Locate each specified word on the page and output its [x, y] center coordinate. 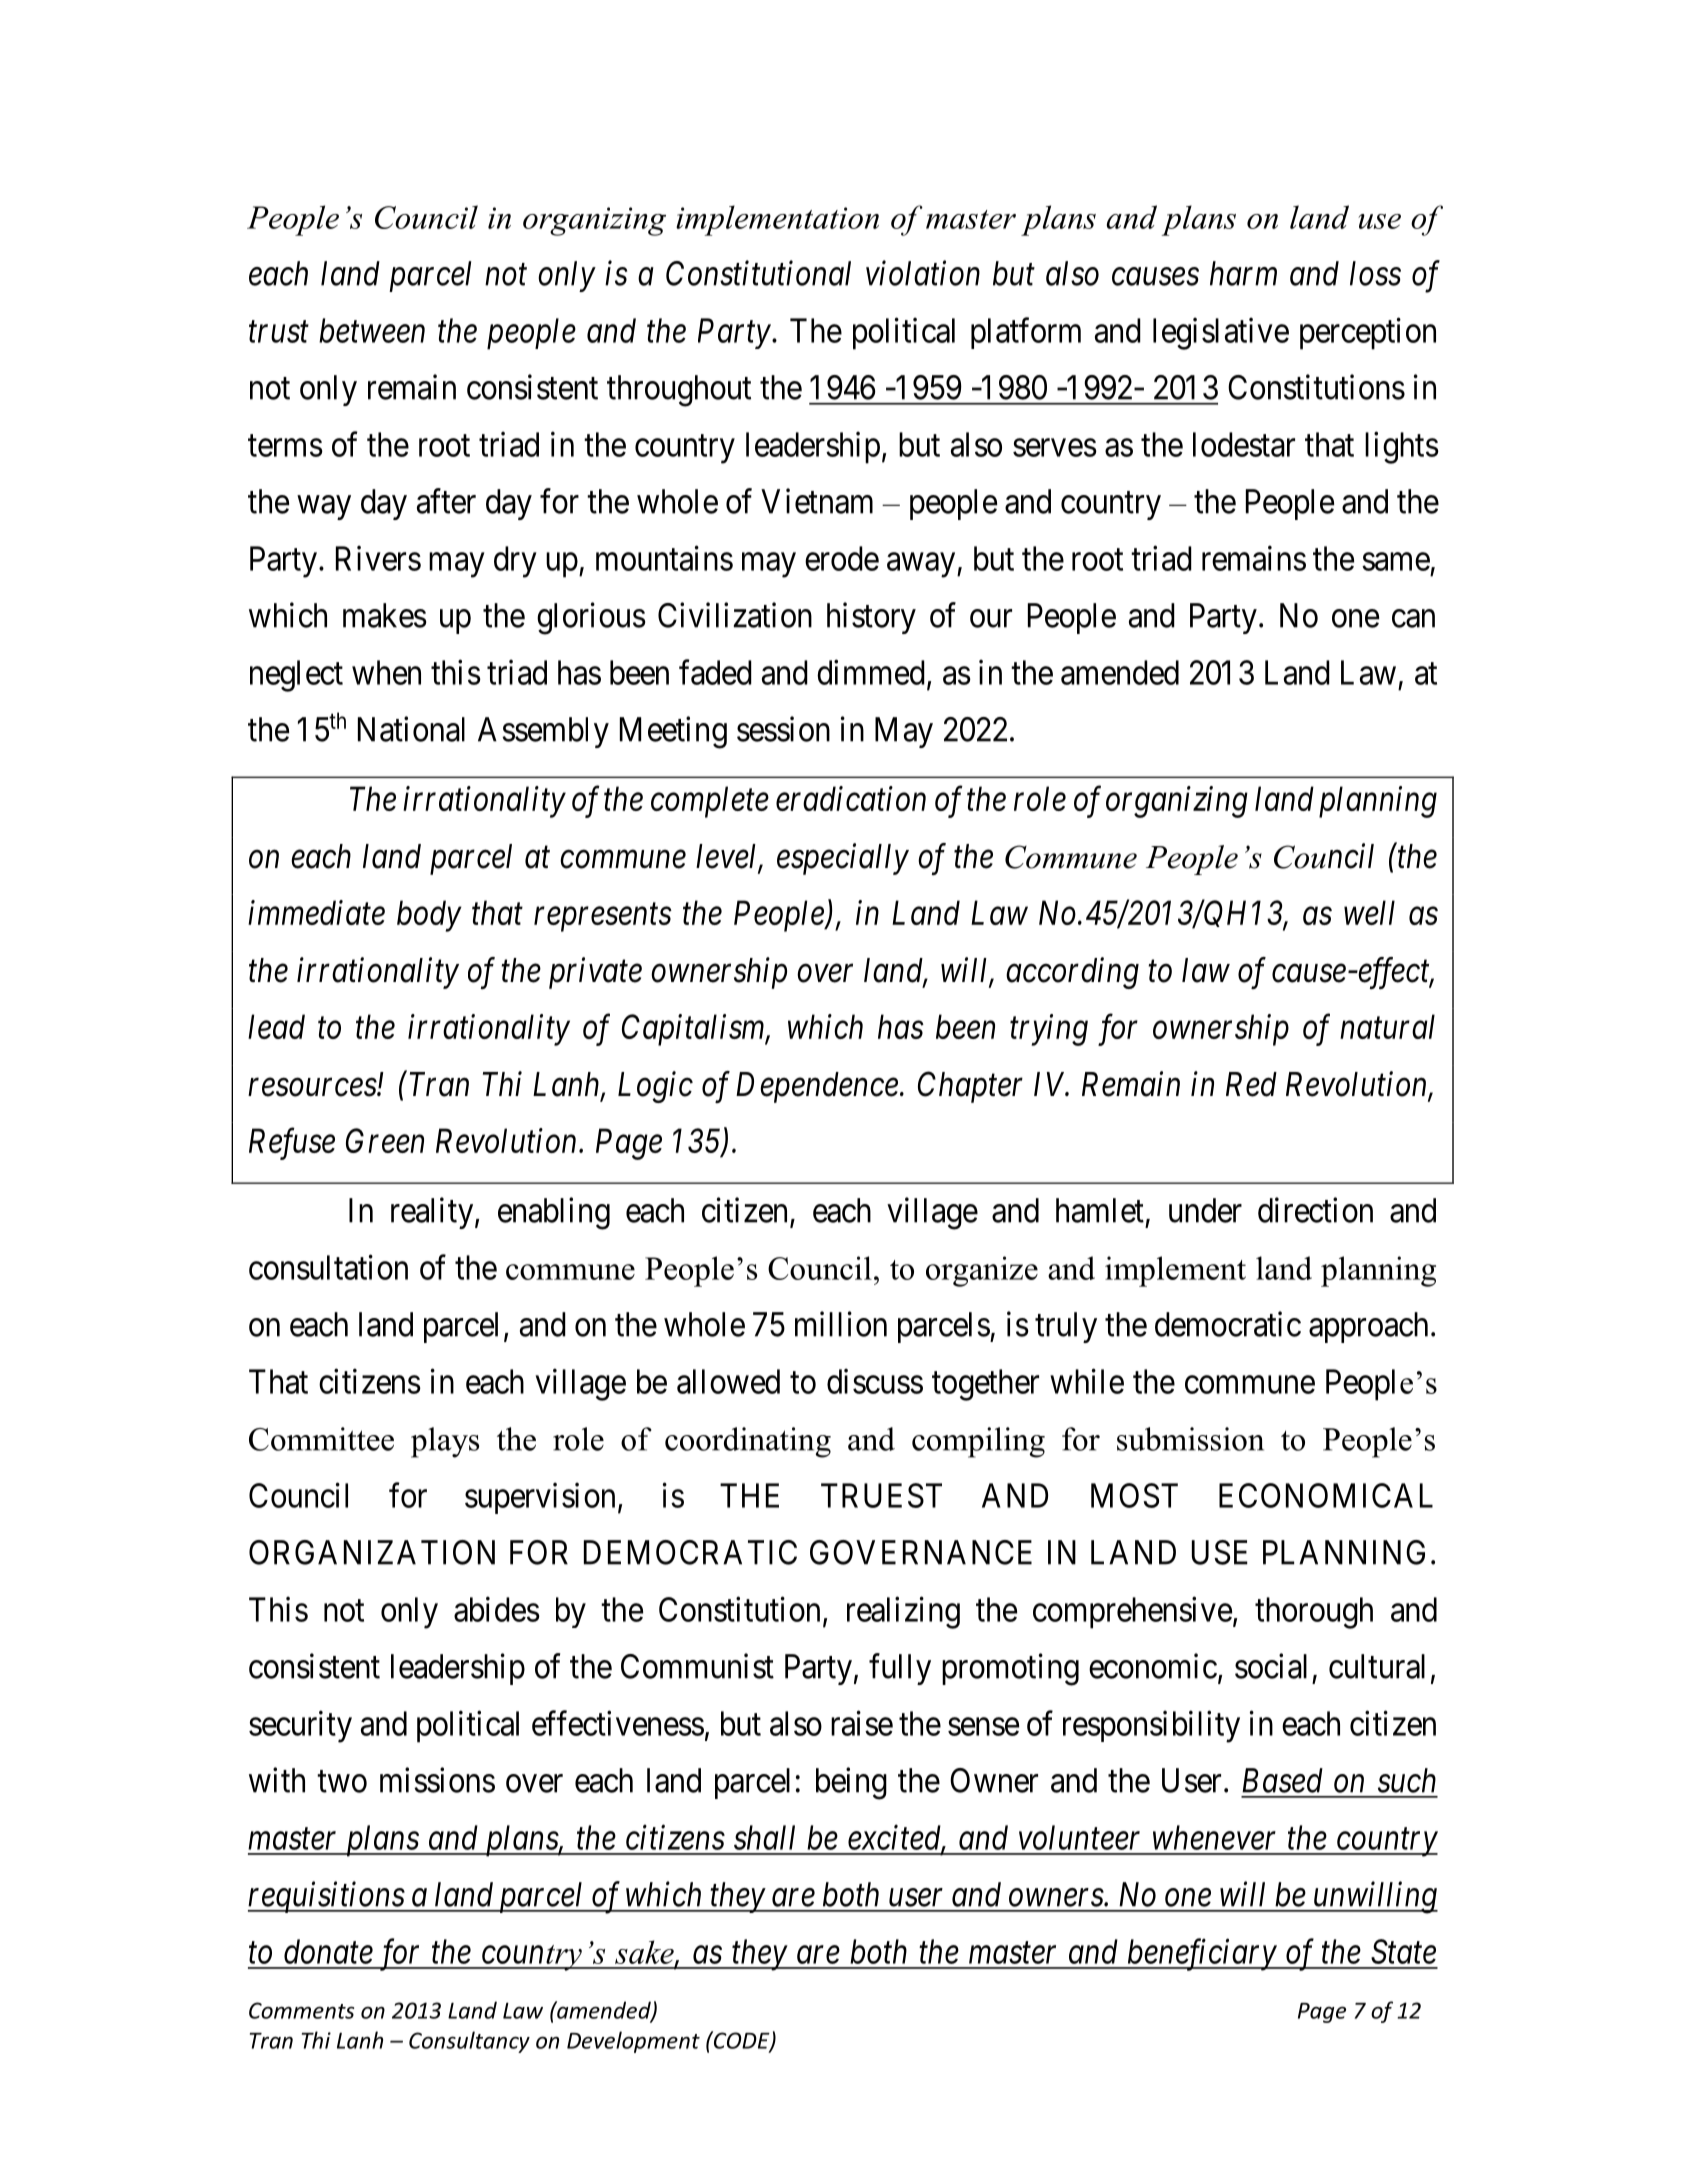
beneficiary [1201, 1954]
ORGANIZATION [372, 1552]
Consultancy [469, 2042]
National [411, 729]
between [372, 330]
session [783, 729]
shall [764, 1837]
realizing [903, 1612]
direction [1315, 1210]
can [1413, 619]
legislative [1221, 333]
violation [923, 273]
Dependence [817, 1087]
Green [385, 1140]
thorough [1314, 1613]
